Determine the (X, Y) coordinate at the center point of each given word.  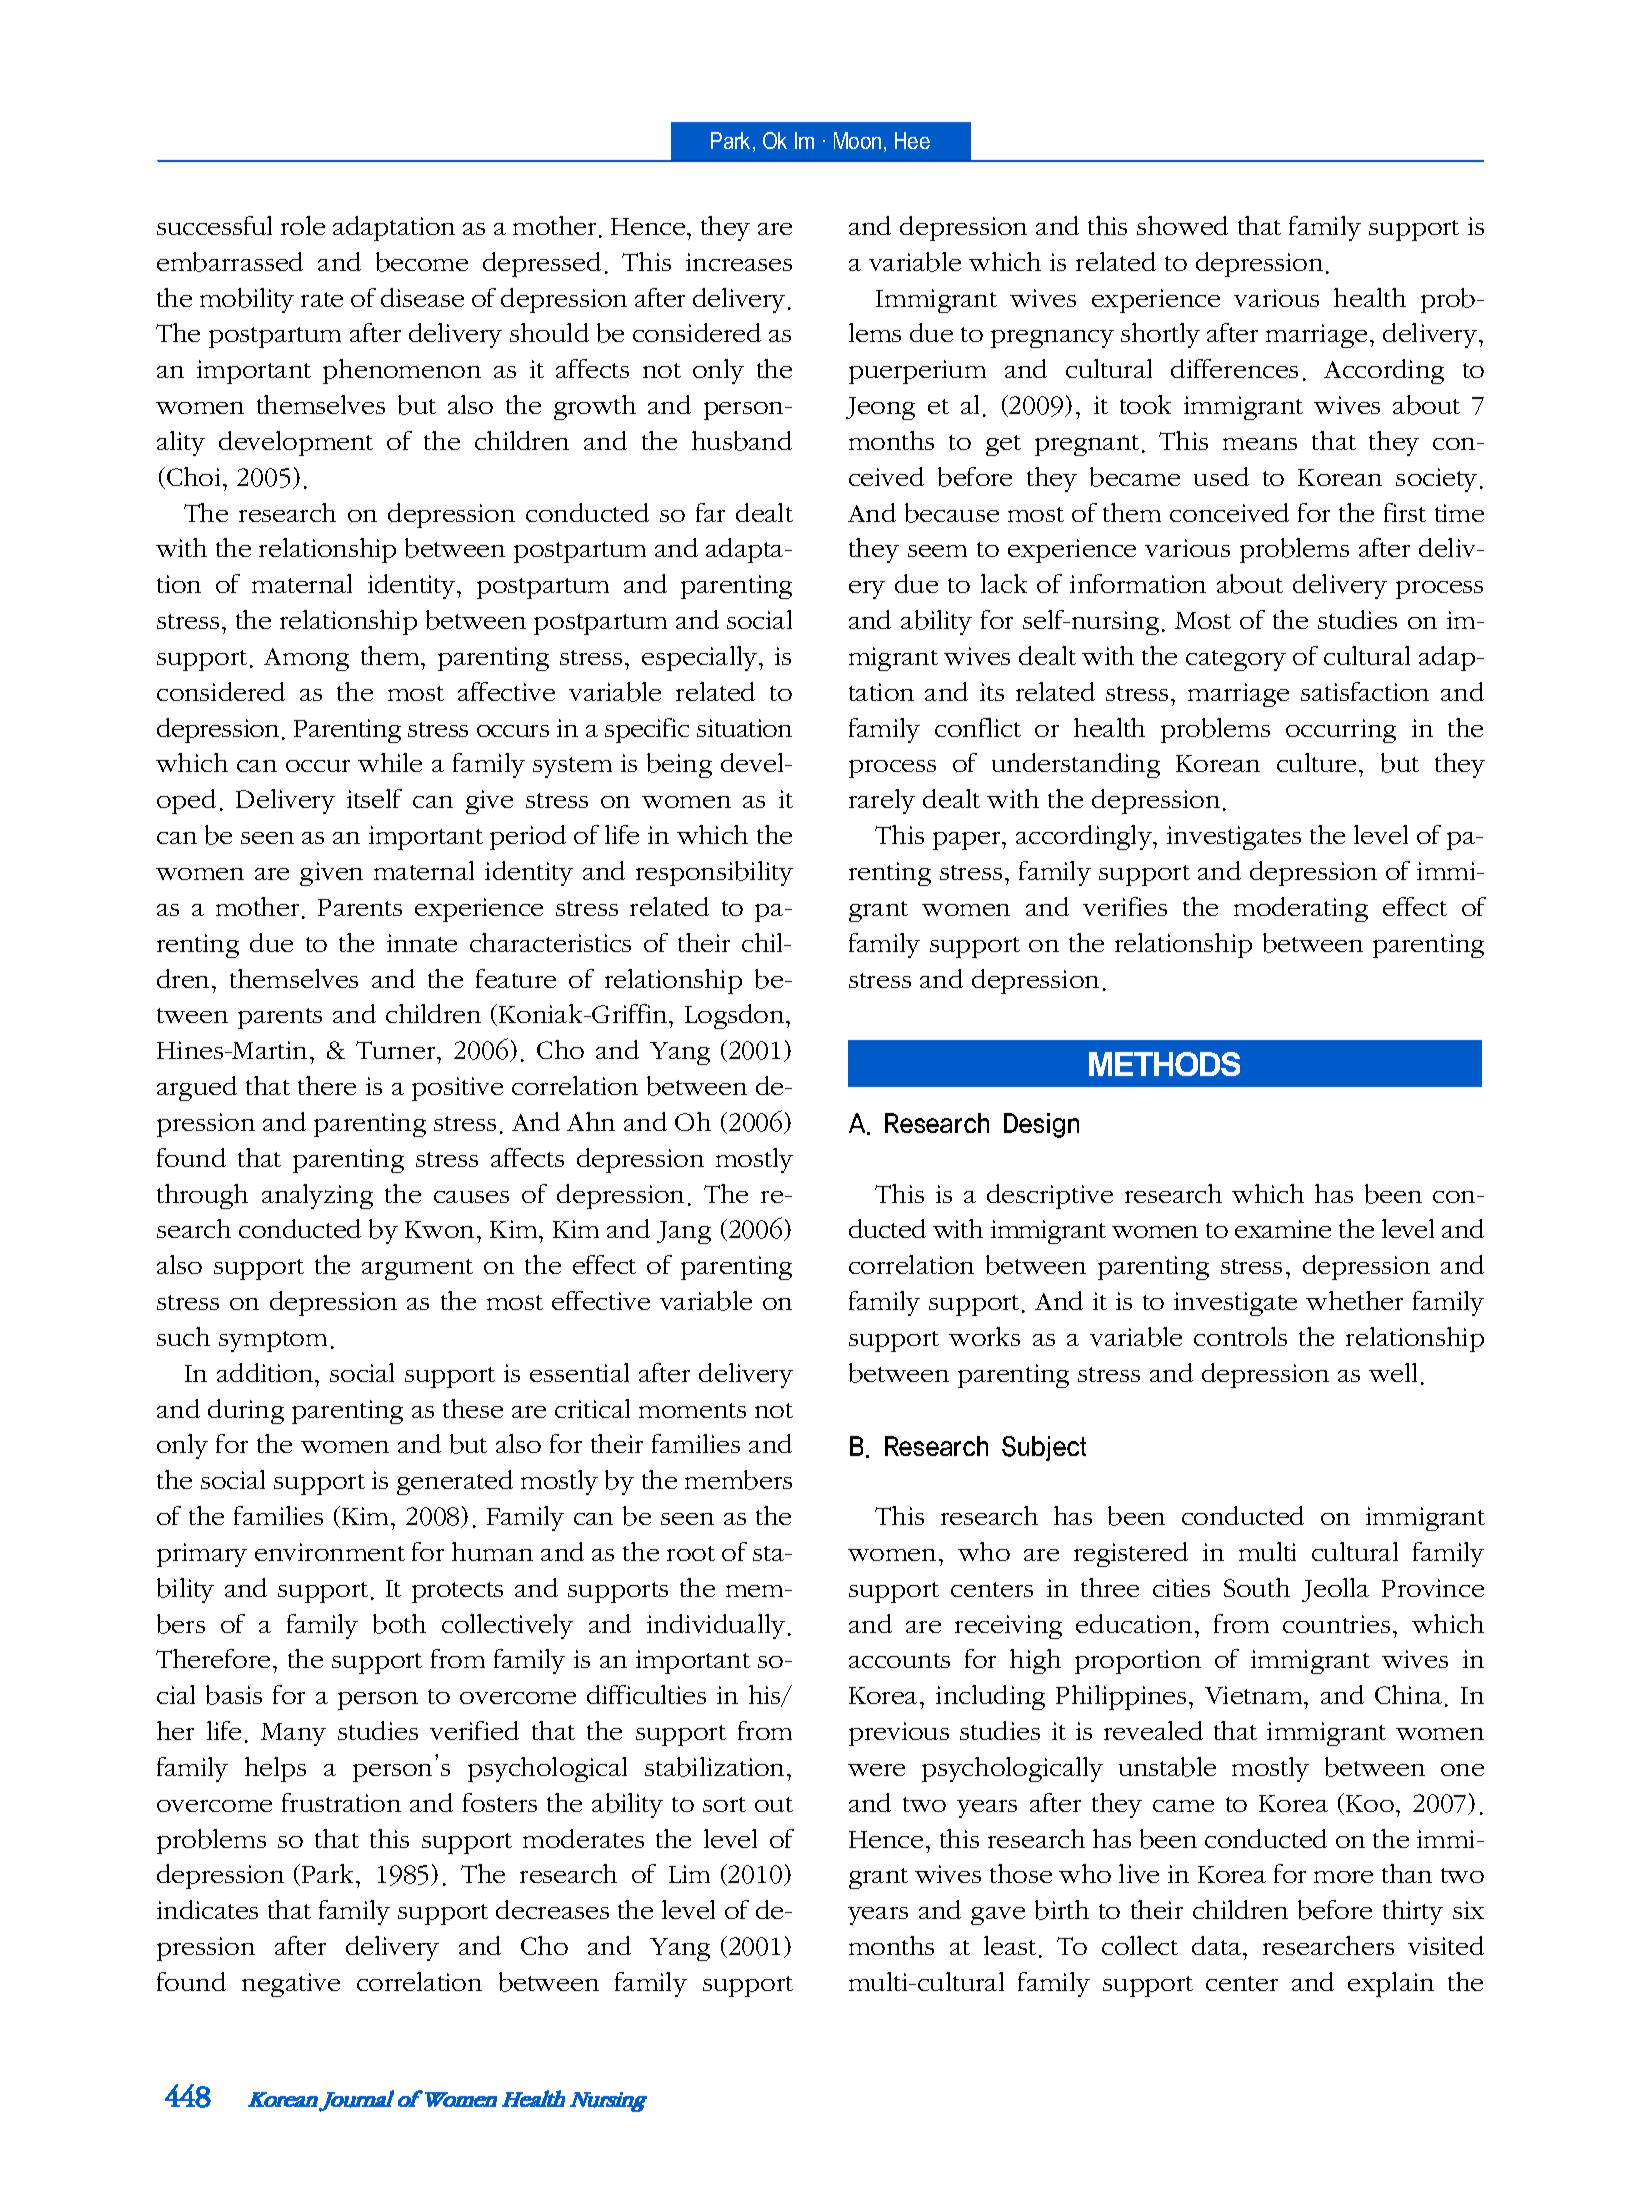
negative (291, 1985)
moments (692, 1410)
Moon (857, 140)
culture (1316, 762)
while (390, 762)
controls (1240, 1336)
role (303, 225)
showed (1182, 225)
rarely (882, 801)
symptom (273, 1341)
